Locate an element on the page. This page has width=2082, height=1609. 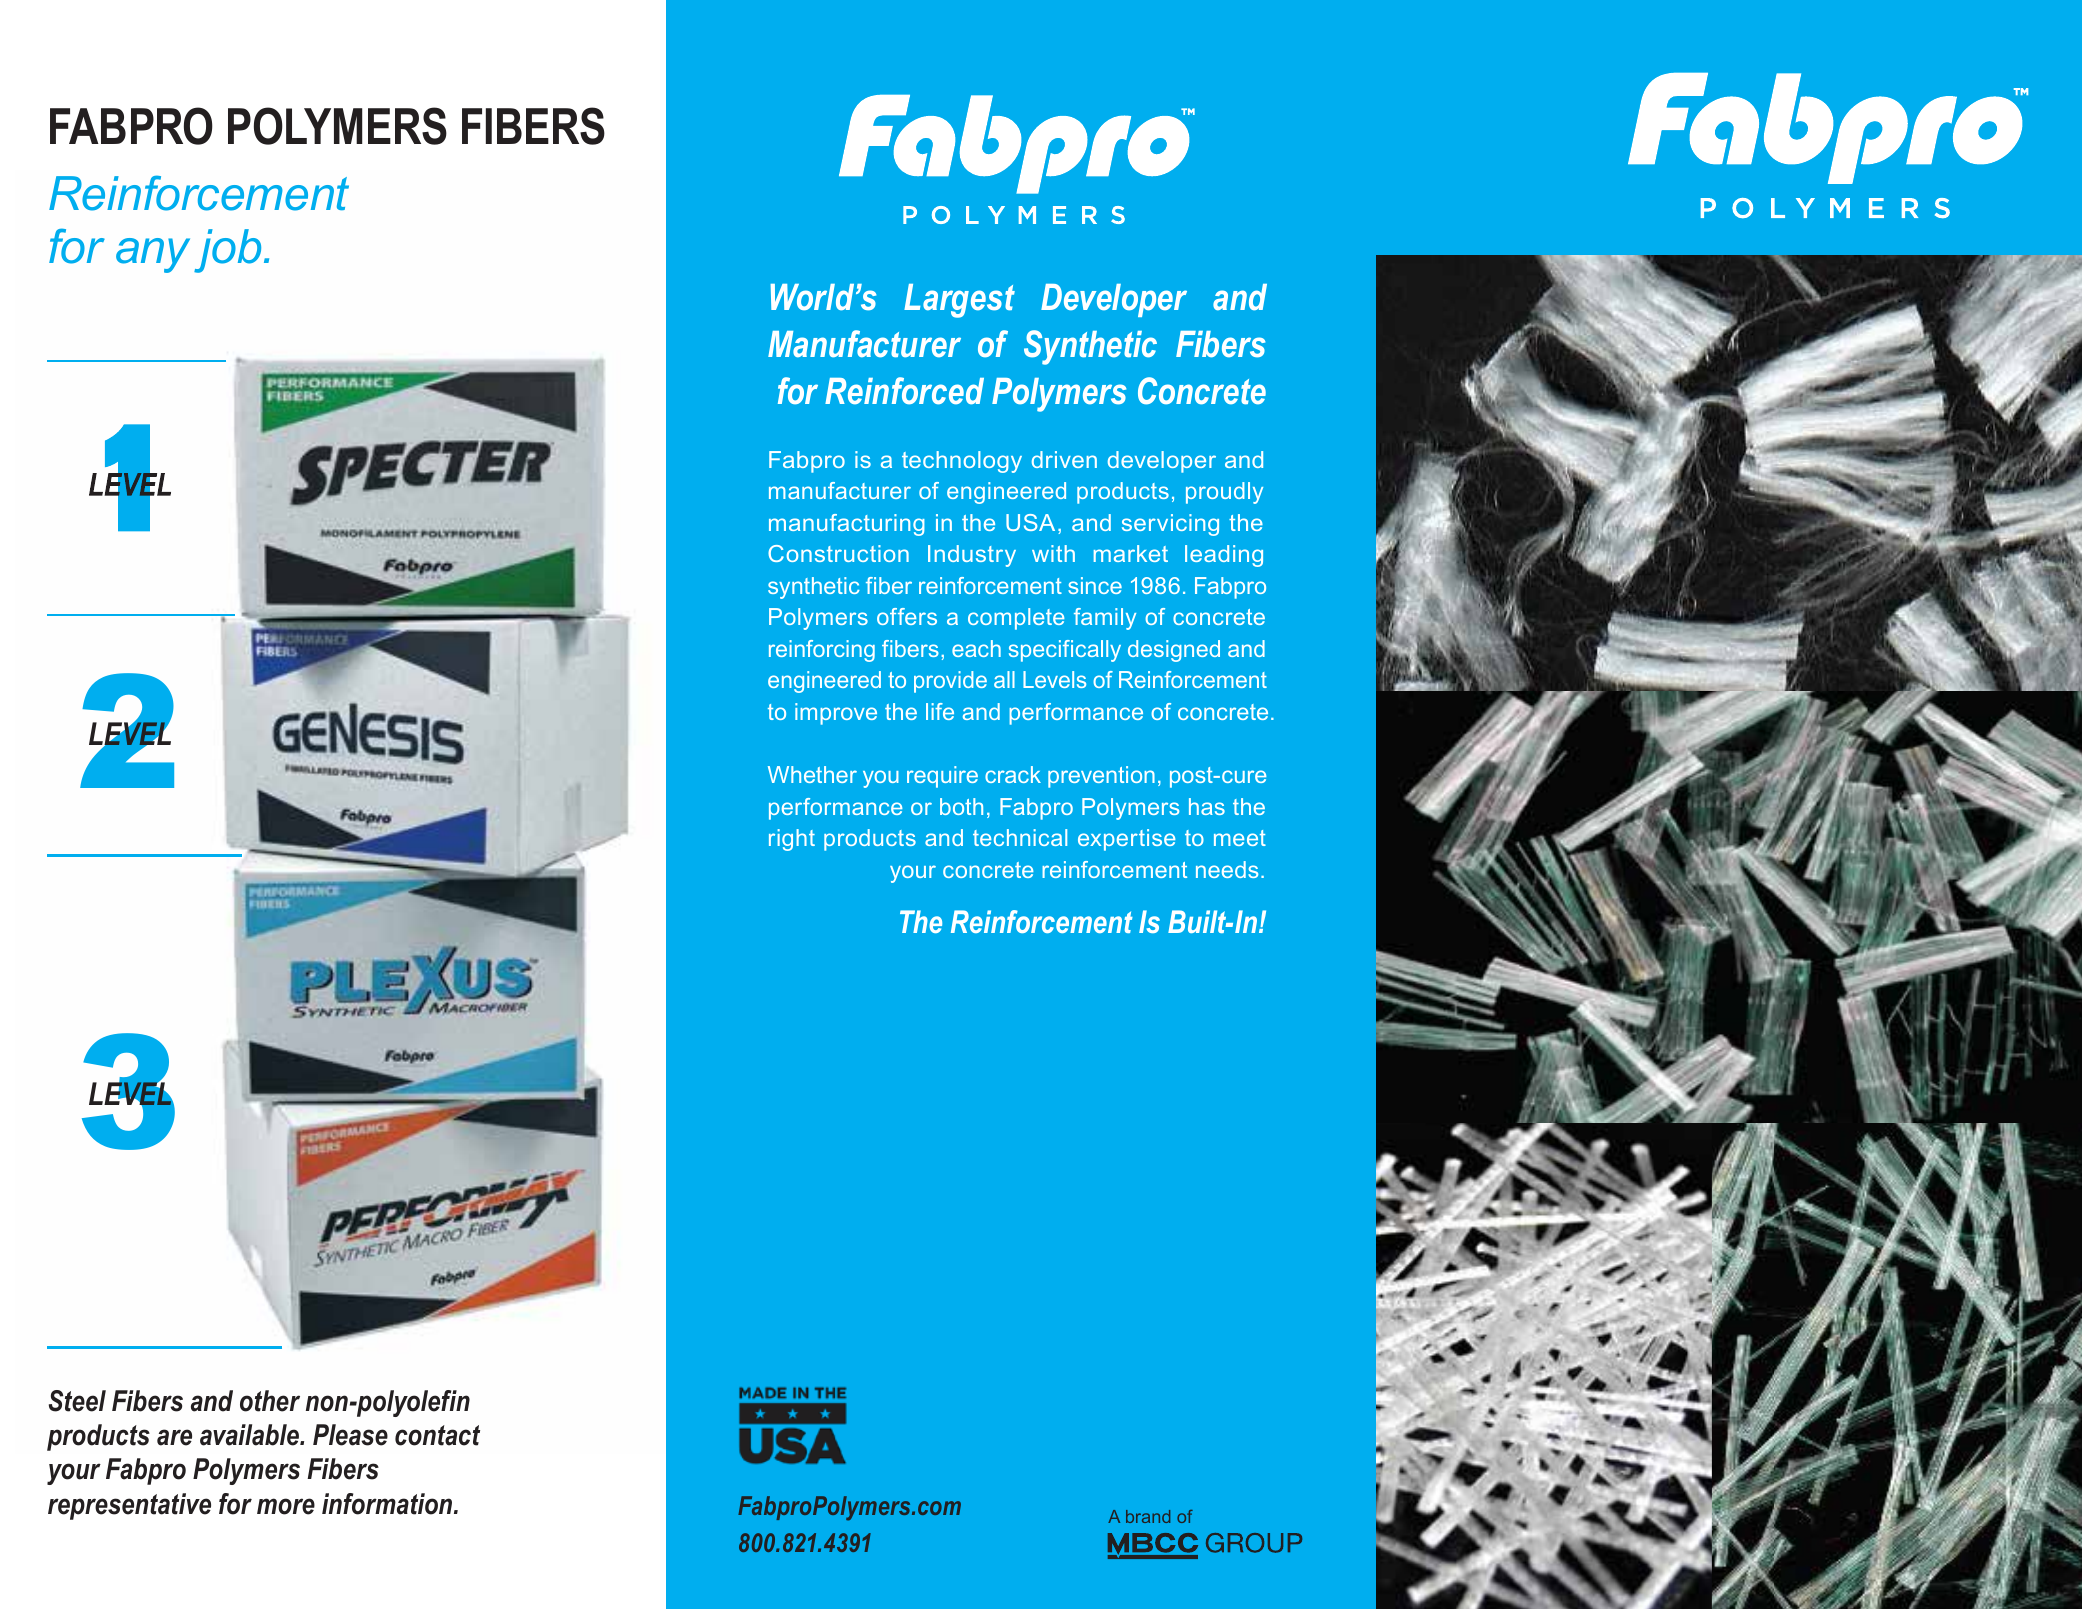
contact is located at coordinates (437, 1435).
